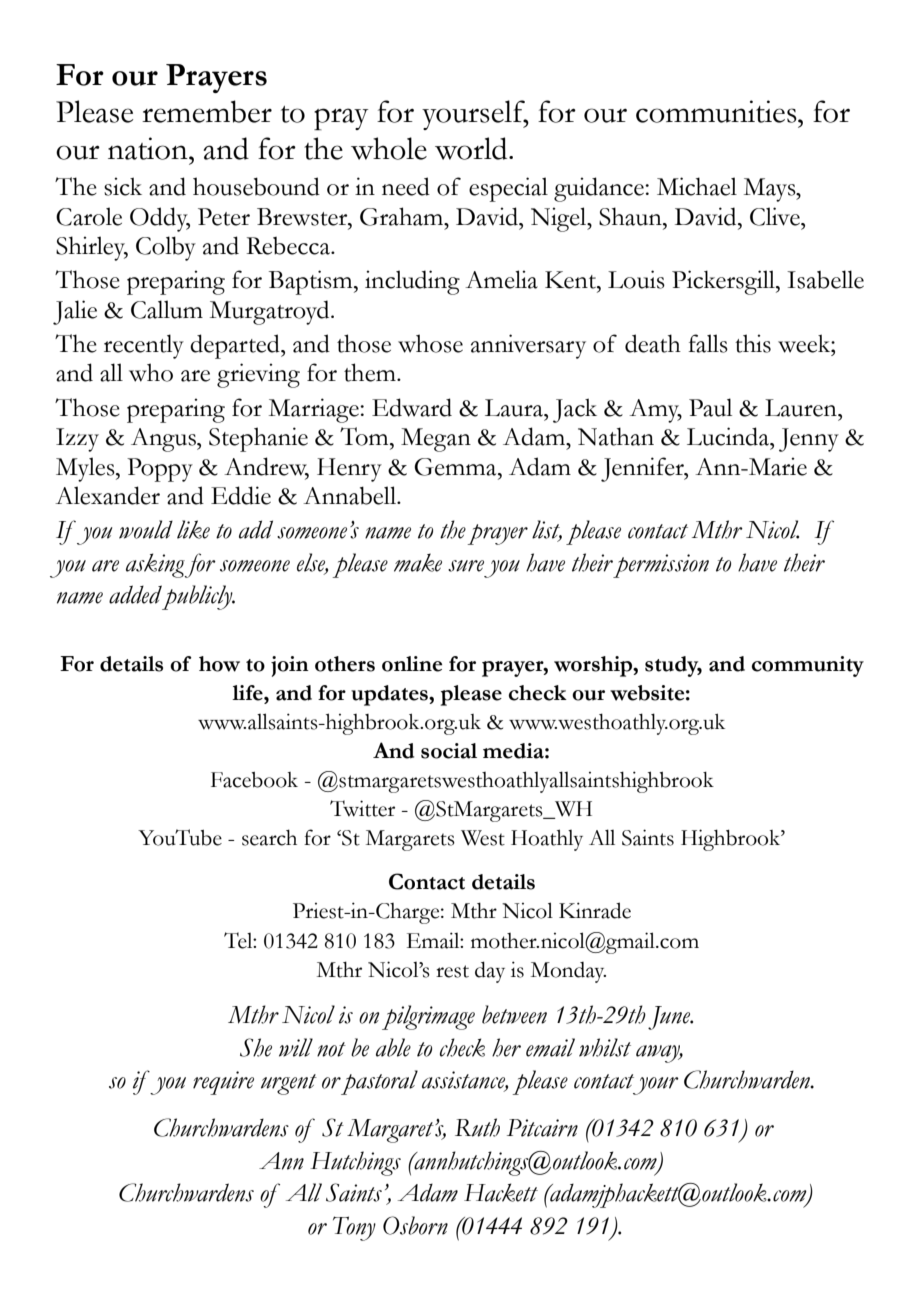 The image size is (924, 1308). What do you see at coordinates (149, 148) in the page?
I see `nation` at bounding box center [149, 148].
